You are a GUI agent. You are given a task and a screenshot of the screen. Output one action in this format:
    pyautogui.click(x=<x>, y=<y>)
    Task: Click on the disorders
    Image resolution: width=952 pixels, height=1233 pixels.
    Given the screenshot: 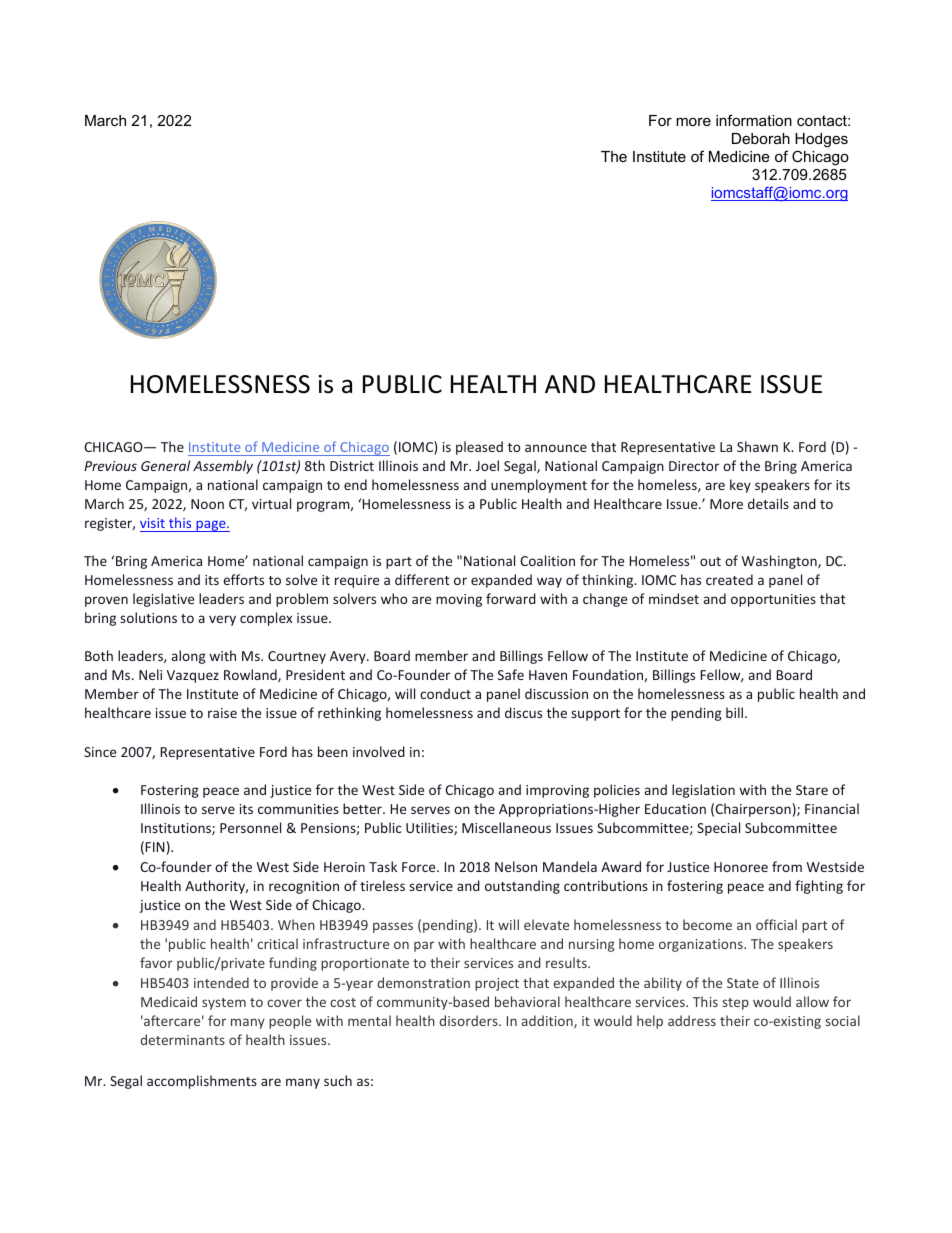 What is the action you would take?
    pyautogui.click(x=469, y=1020)
